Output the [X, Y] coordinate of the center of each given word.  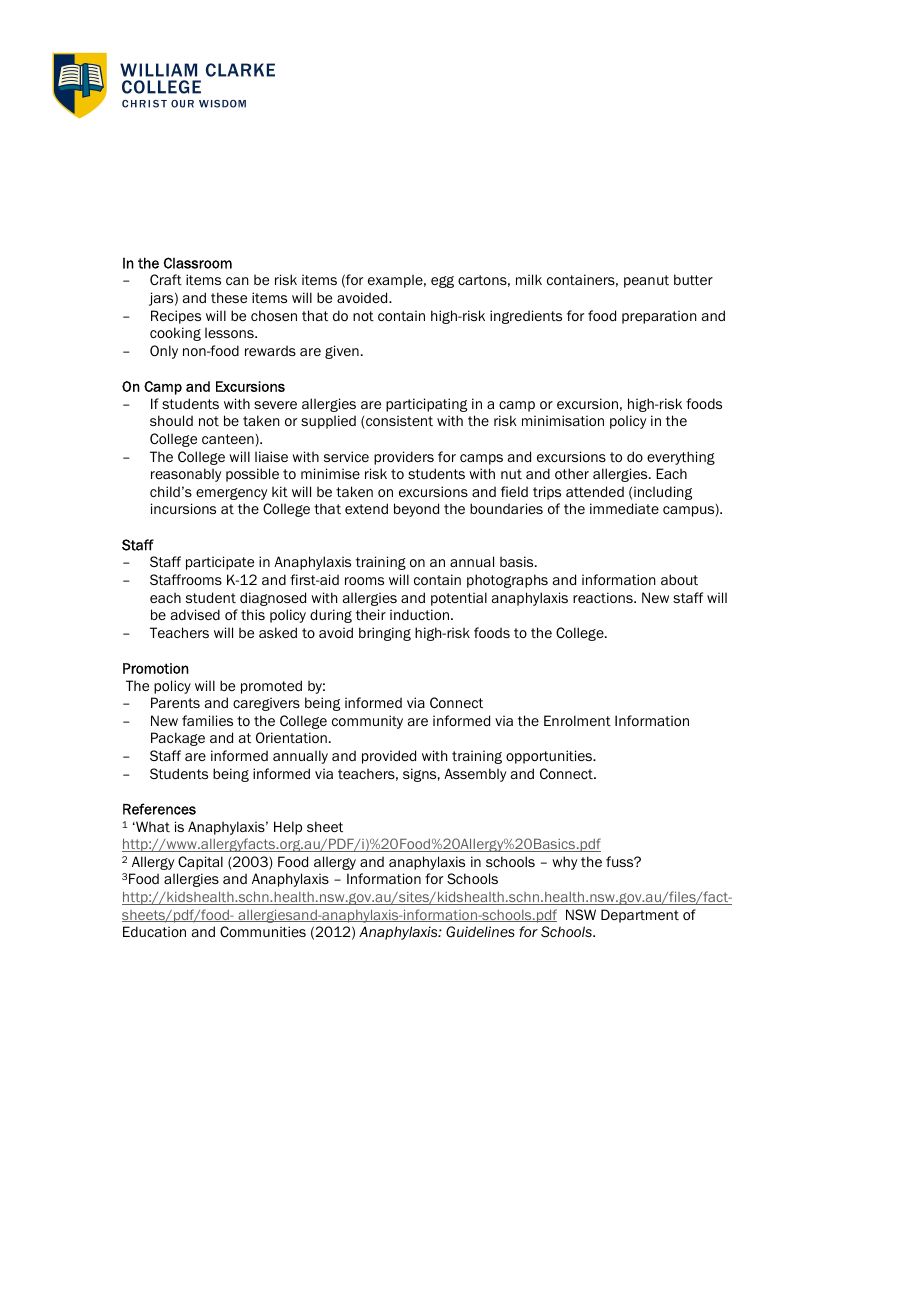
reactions [604, 597]
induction [419, 614]
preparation [659, 317]
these [229, 297]
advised [195, 614]
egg [442, 282]
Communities [263, 931]
